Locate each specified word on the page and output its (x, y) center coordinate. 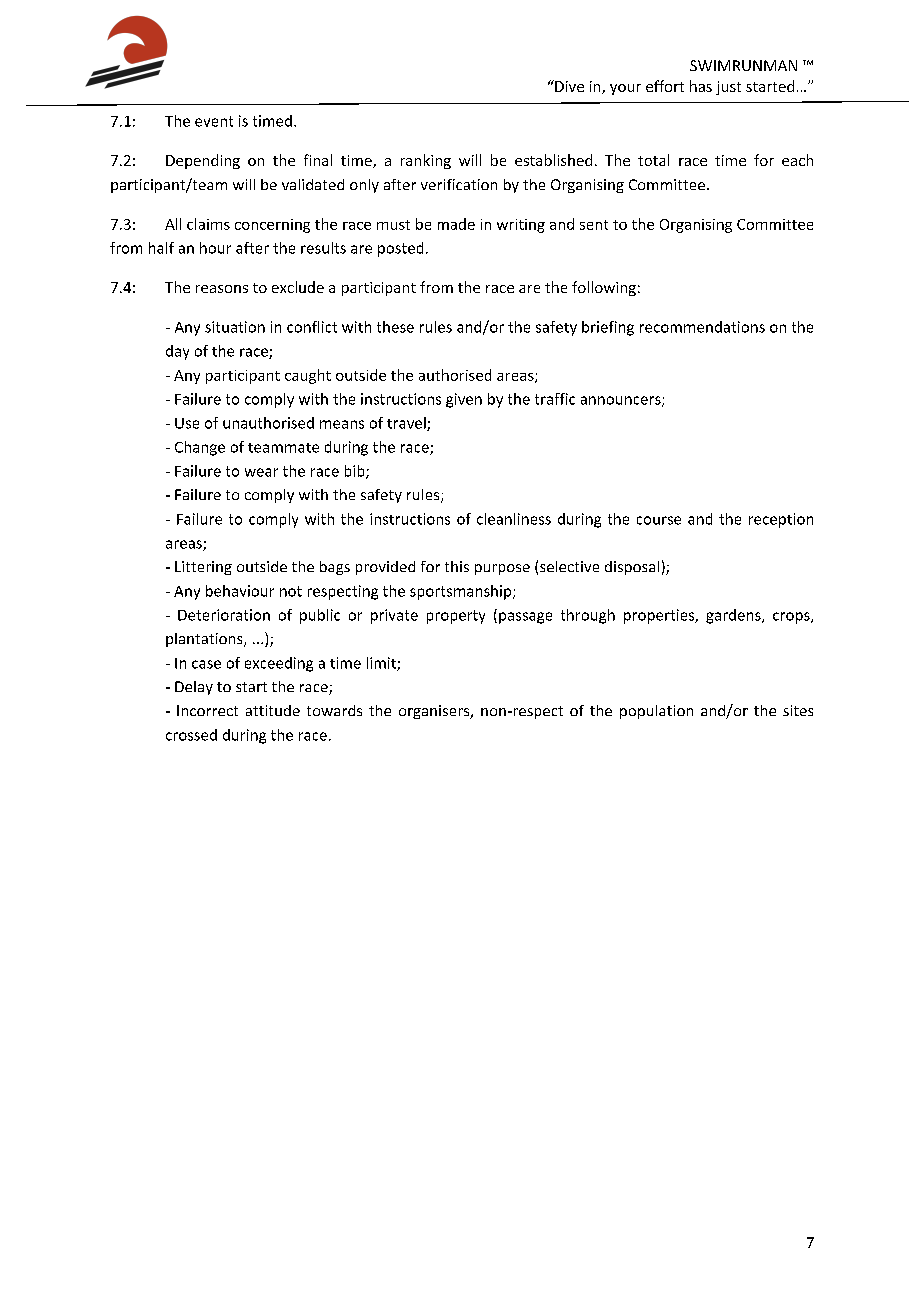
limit (382, 664)
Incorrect (207, 710)
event (214, 121)
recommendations (702, 327)
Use (187, 423)
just (728, 88)
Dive (568, 86)
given (464, 400)
